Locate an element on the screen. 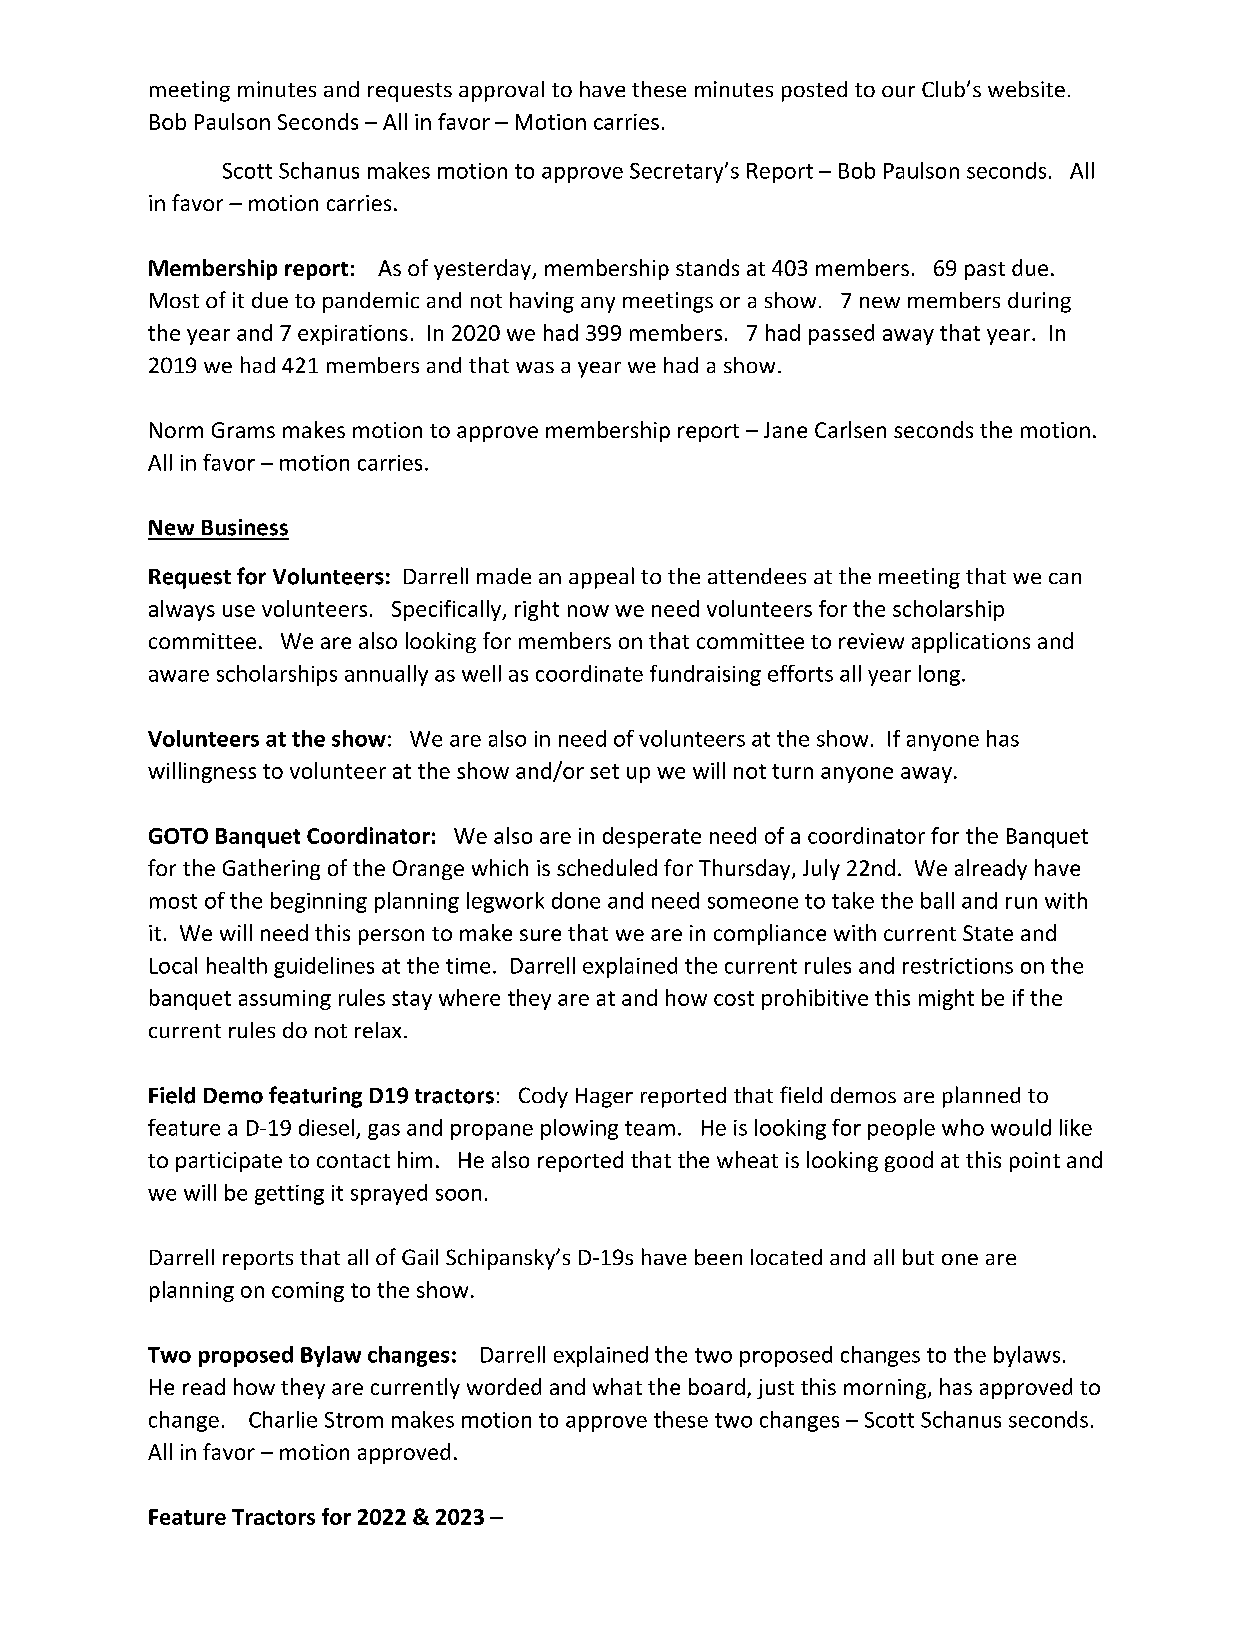 The image size is (1256, 1625). sure is located at coordinates (540, 935).
